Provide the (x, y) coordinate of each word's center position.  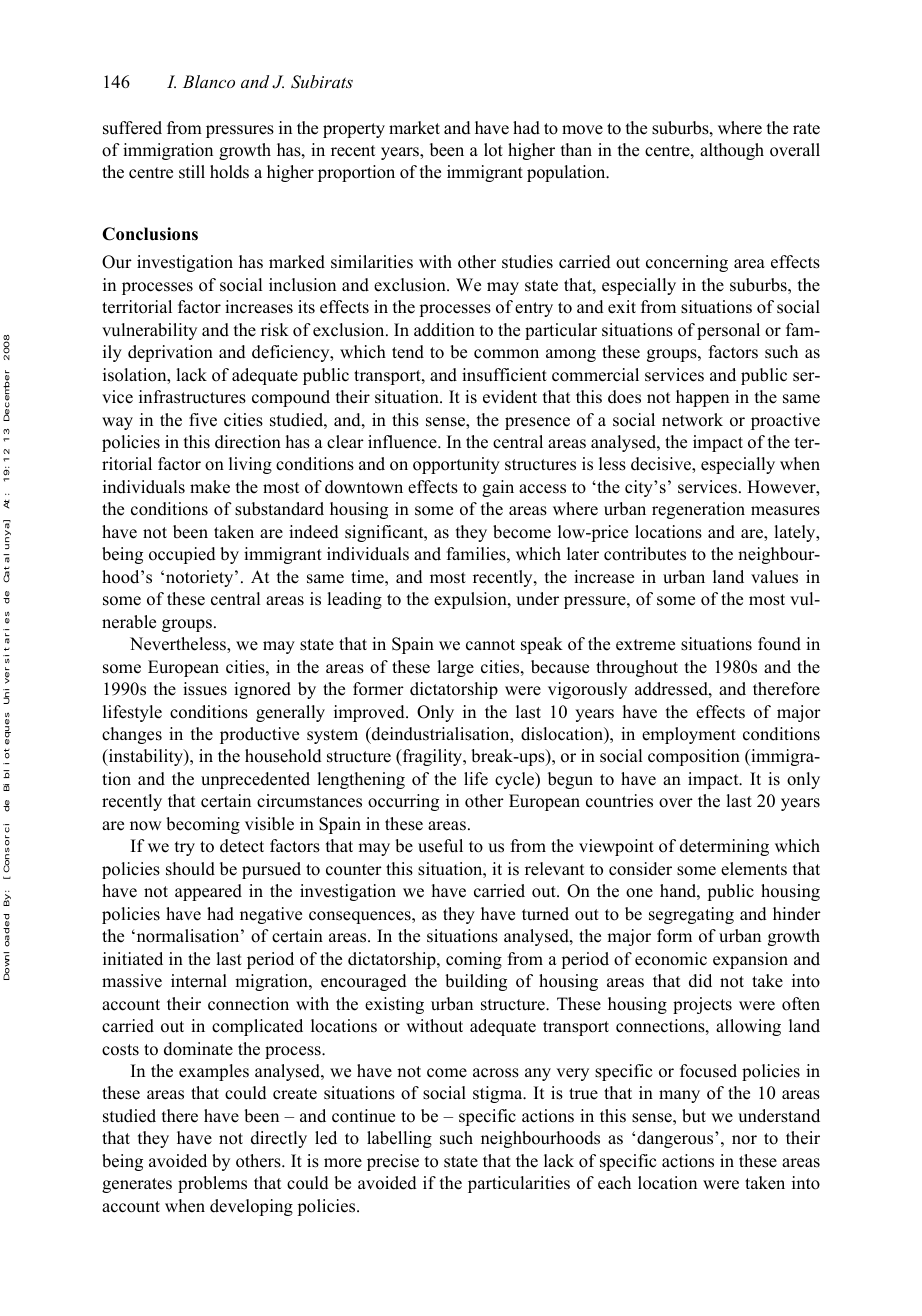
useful (440, 846)
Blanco (209, 81)
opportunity (456, 465)
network (692, 420)
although (732, 151)
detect (242, 846)
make (210, 487)
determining (724, 847)
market (414, 128)
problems (212, 1184)
